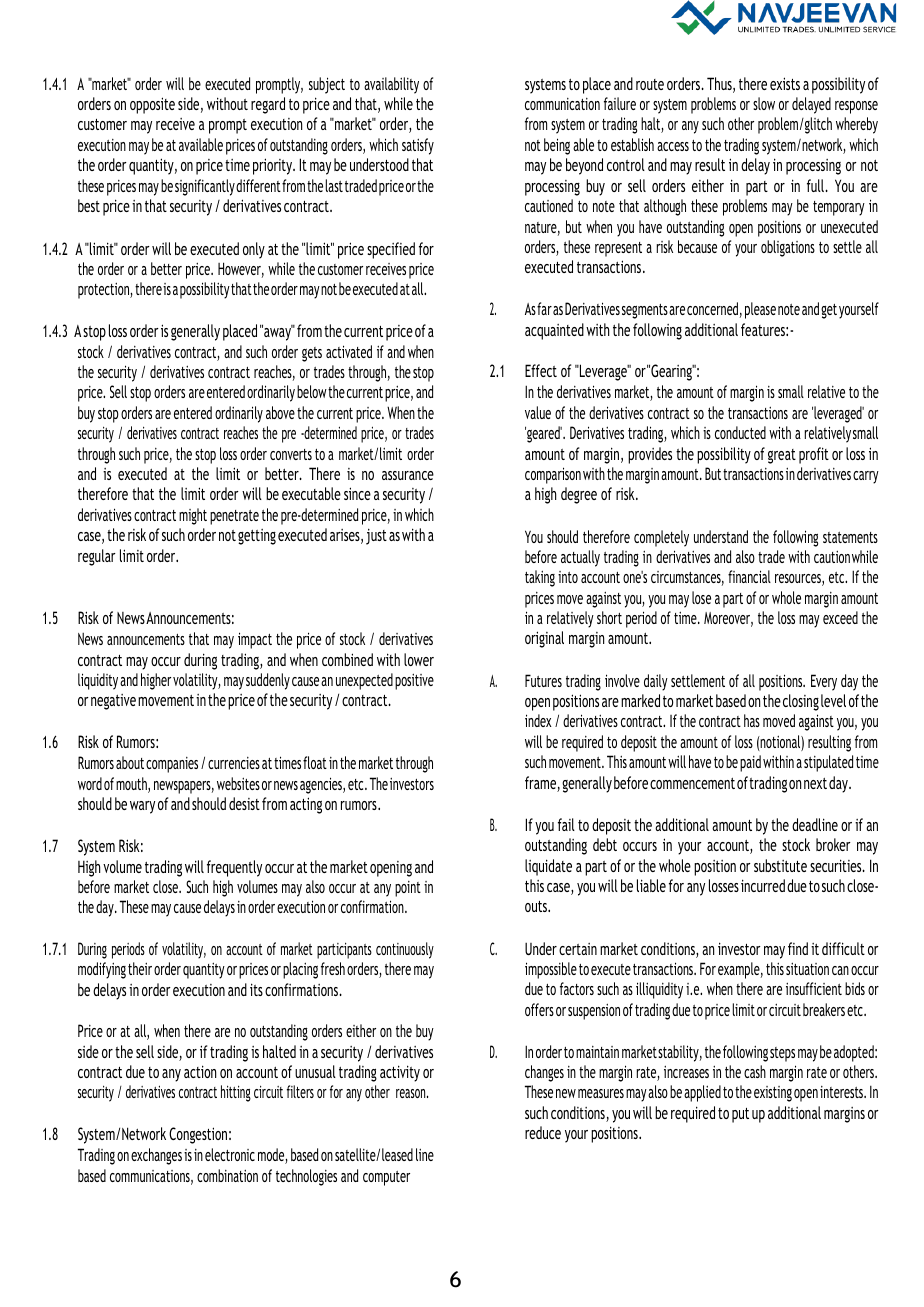 This document has height=1307, width=924. What do you see at coordinates (152, 105) in the document?
I see `opposite` at bounding box center [152, 105].
